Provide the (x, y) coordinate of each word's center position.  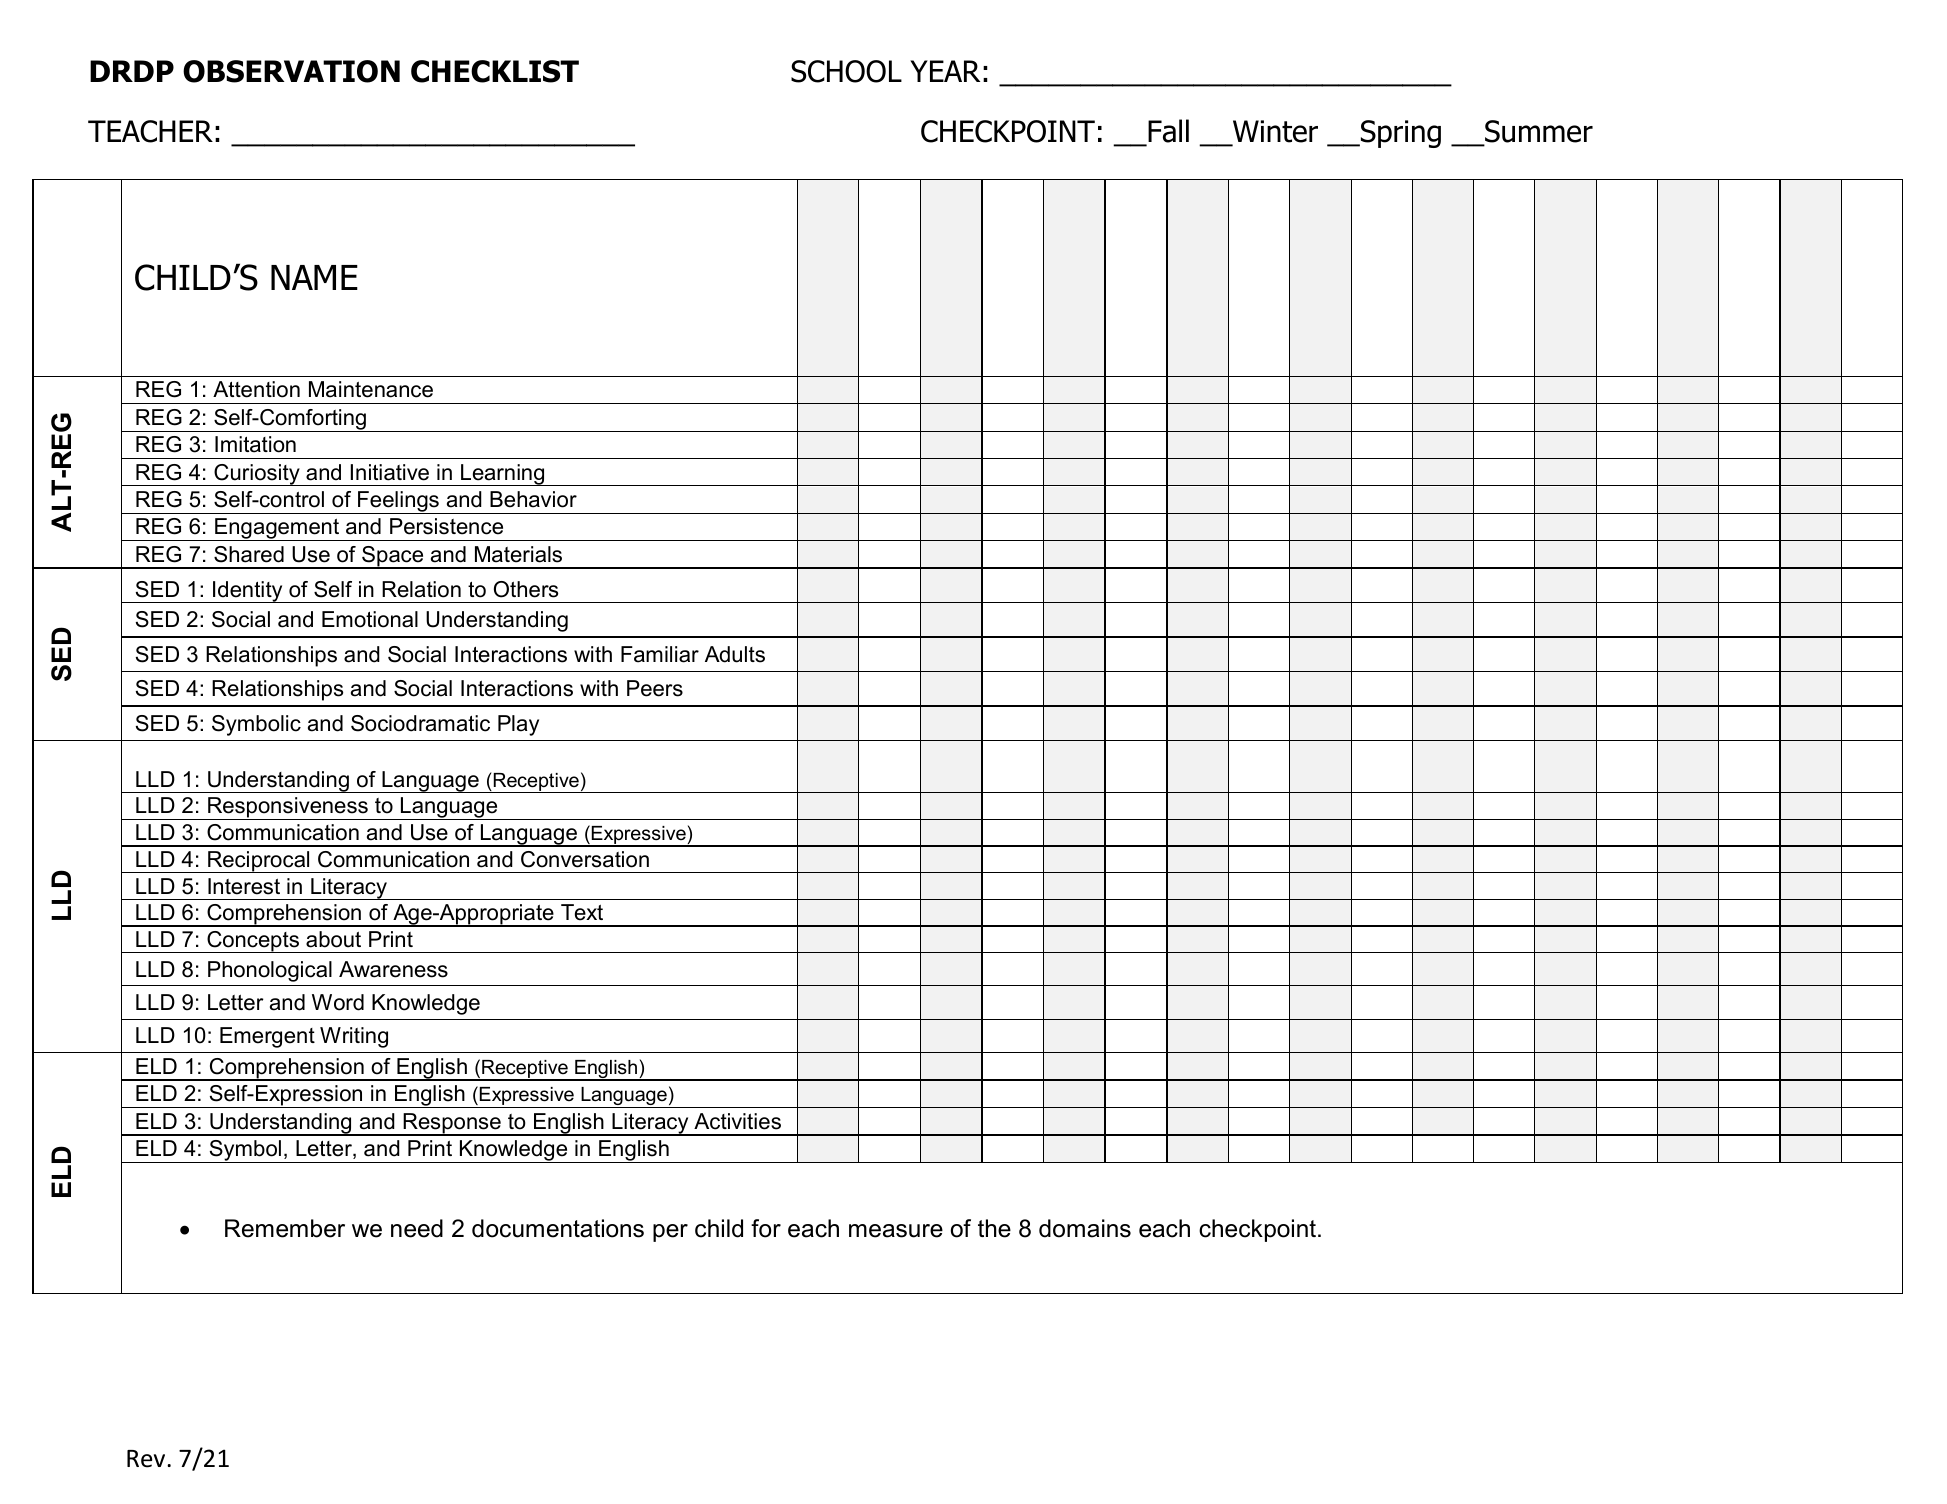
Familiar (660, 654)
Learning (503, 475)
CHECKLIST (495, 71)
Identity (248, 592)
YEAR (945, 71)
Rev (147, 1459)
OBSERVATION (291, 71)
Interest (244, 886)
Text (582, 912)
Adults (735, 654)
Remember (285, 1228)
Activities (737, 1121)
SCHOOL (846, 71)
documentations (558, 1228)
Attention (256, 389)
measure (896, 1231)
